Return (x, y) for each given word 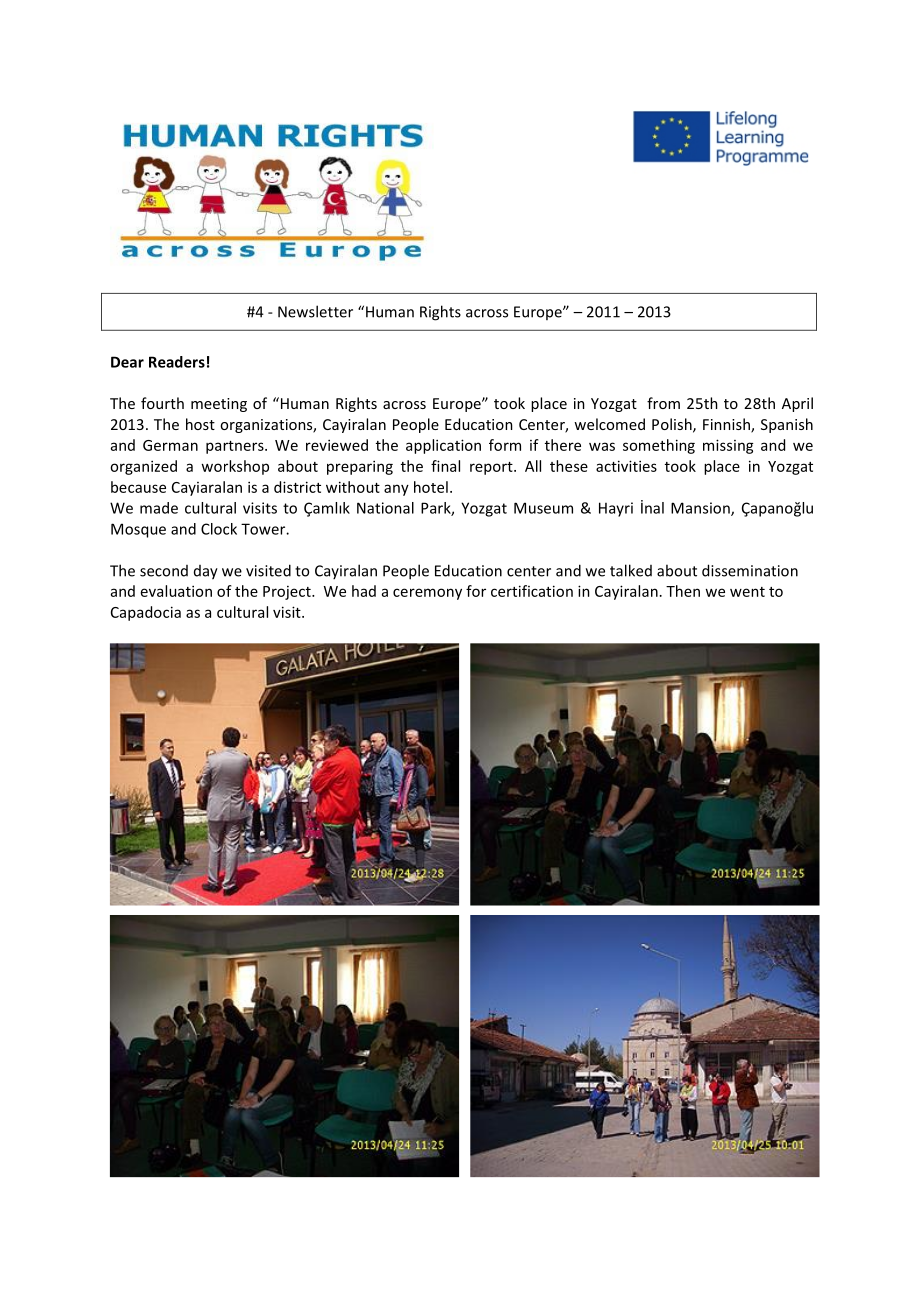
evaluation (176, 591)
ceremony (427, 594)
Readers (177, 362)
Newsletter (315, 311)
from (663, 403)
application (443, 446)
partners (236, 447)
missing (728, 446)
